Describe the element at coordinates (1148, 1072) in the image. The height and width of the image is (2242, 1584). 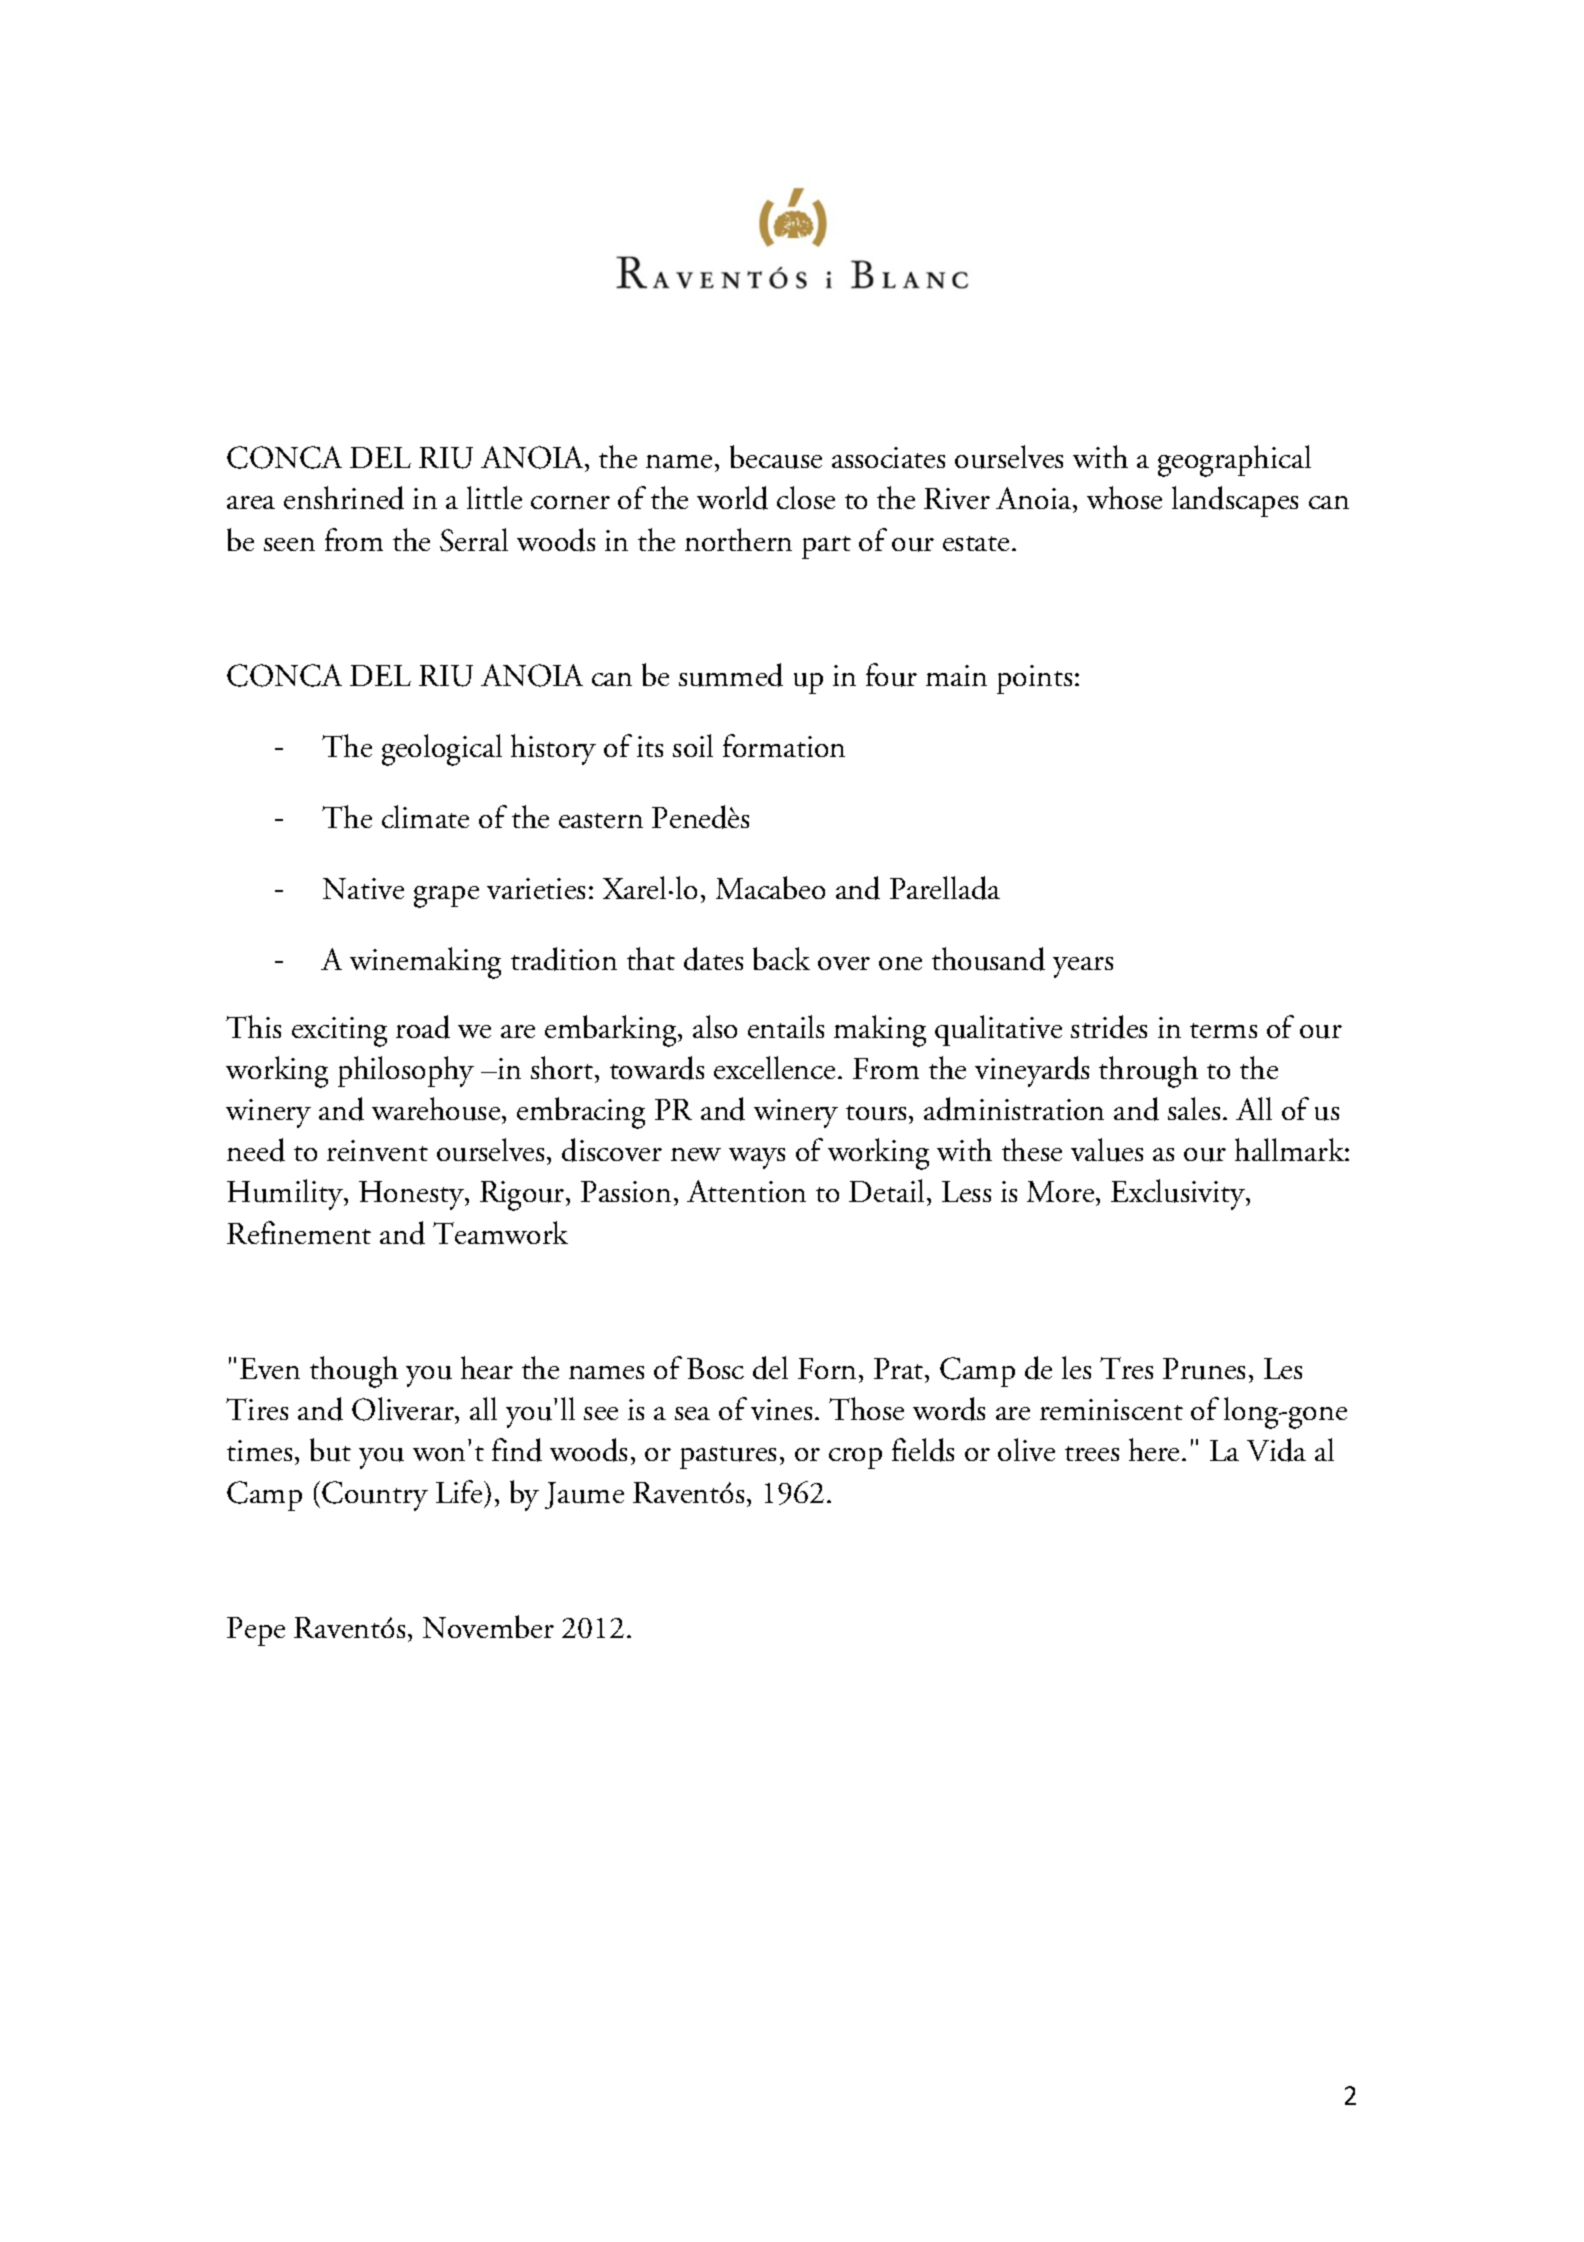
I see `through` at that location.
